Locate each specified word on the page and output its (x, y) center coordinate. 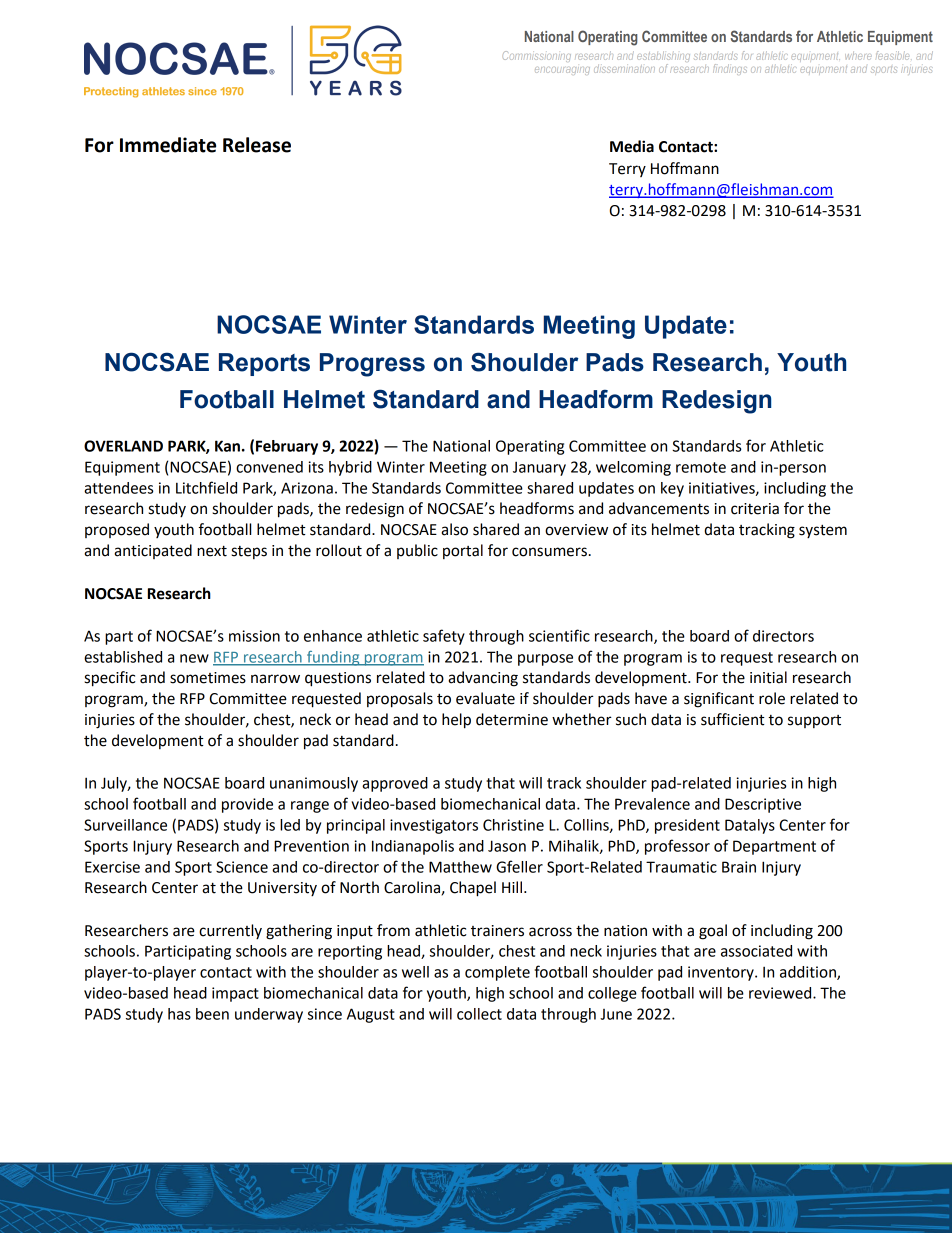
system (823, 531)
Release (257, 145)
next (212, 551)
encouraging (562, 68)
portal (463, 551)
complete (497, 973)
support (814, 721)
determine (512, 719)
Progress (372, 365)
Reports (264, 364)
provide (247, 805)
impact (235, 994)
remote (701, 467)
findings (730, 69)
